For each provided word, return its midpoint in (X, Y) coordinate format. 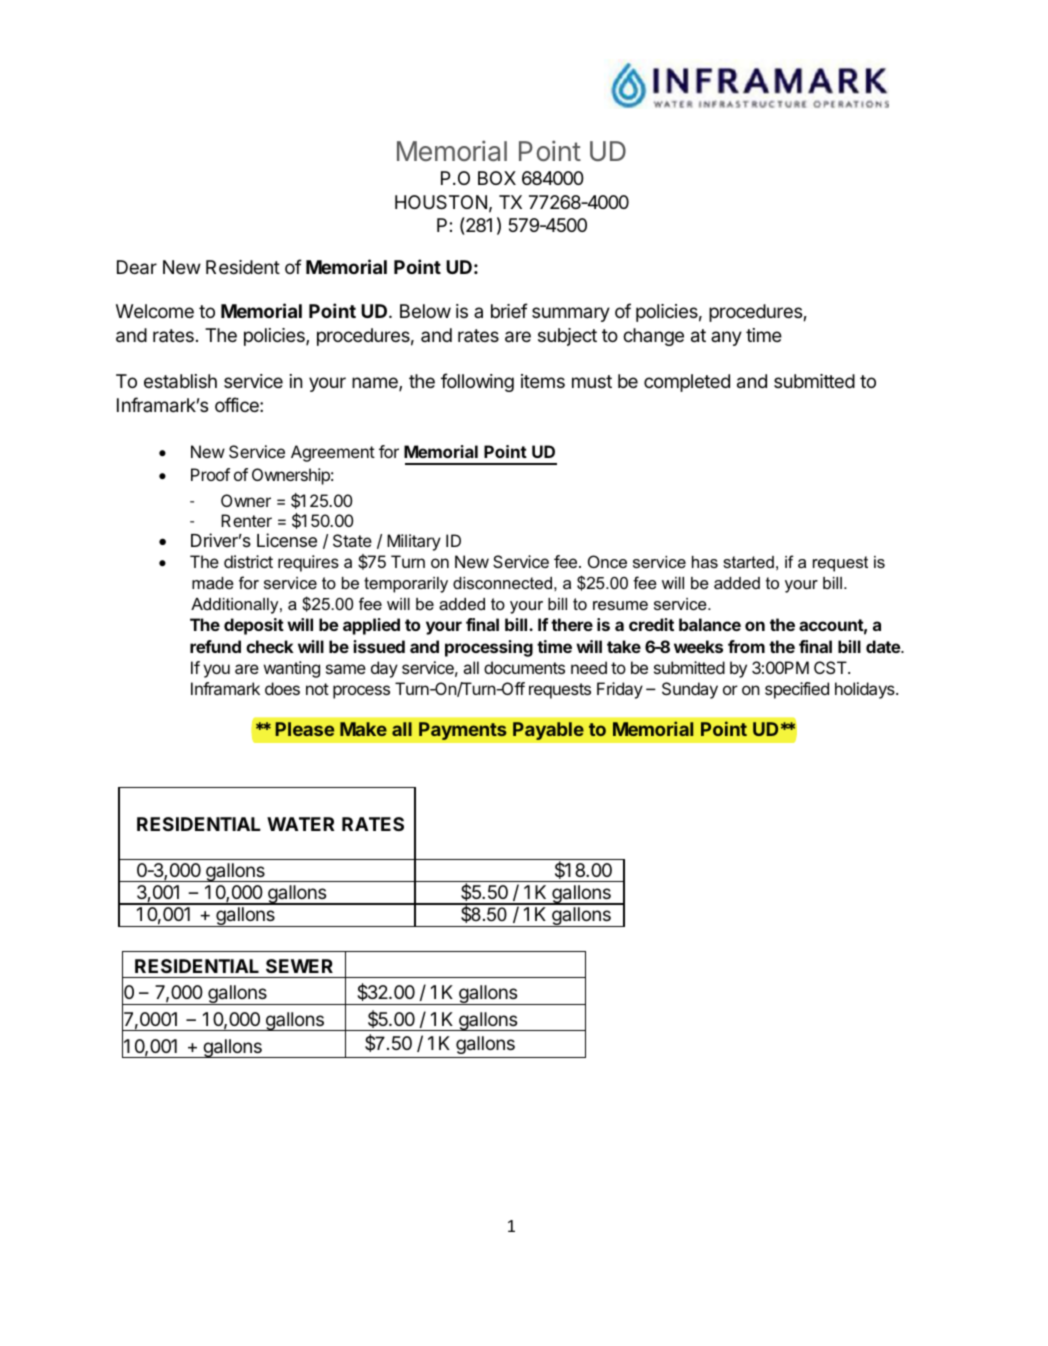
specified (797, 690)
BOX (497, 178)
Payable (548, 731)
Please (304, 729)
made (213, 583)
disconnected (502, 583)
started (748, 562)
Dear (137, 267)
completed (687, 383)
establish (180, 381)
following (477, 382)
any (726, 338)
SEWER (299, 966)
